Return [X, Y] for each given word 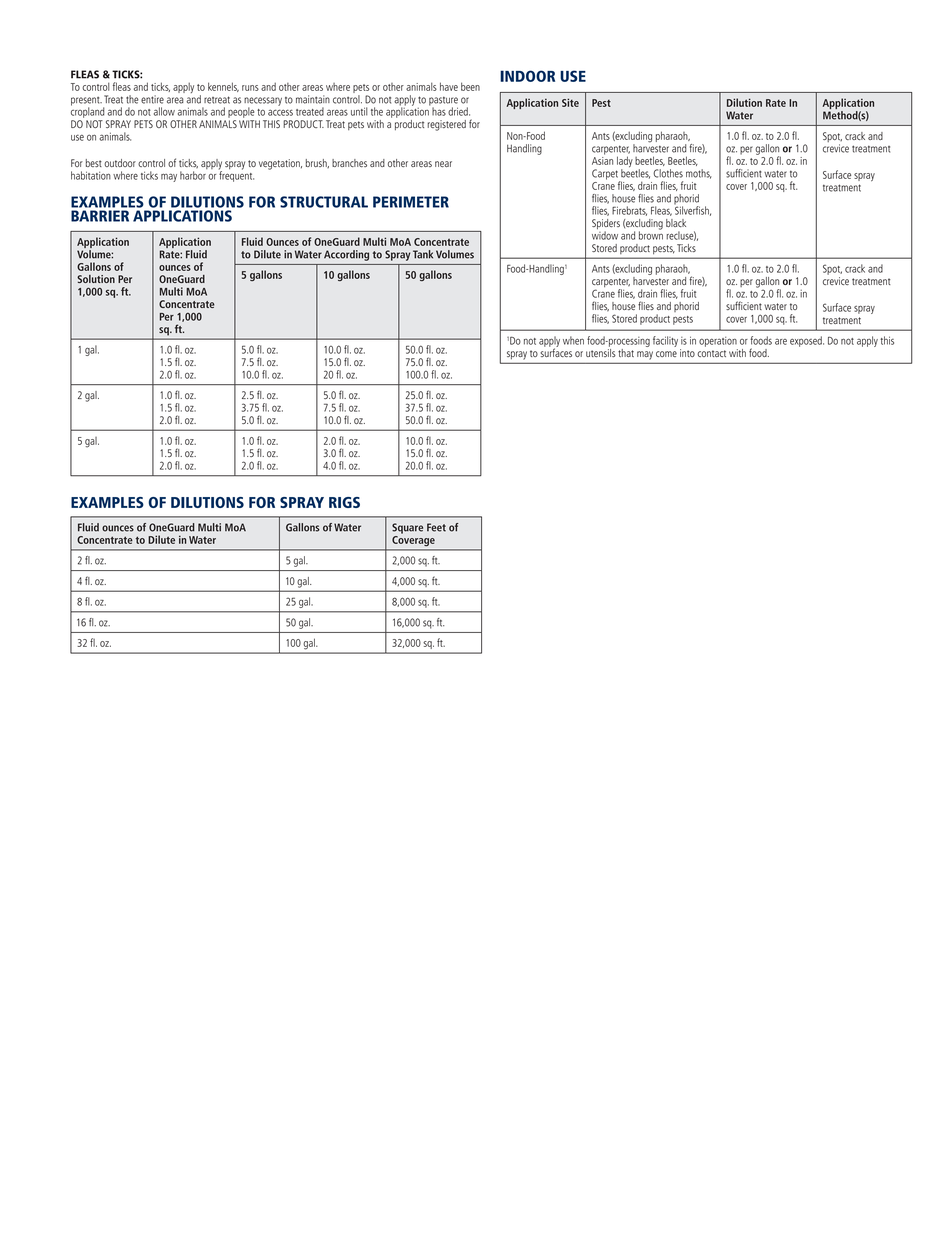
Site [570, 102]
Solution [96, 279]
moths [699, 174]
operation [718, 342]
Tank [423, 254]
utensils [601, 351]
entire [152, 99]
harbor [193, 175]
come [666, 354]
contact [711, 353]
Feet [436, 527]
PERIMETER [411, 202]
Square [407, 528]
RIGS [344, 502]
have [449, 86]
